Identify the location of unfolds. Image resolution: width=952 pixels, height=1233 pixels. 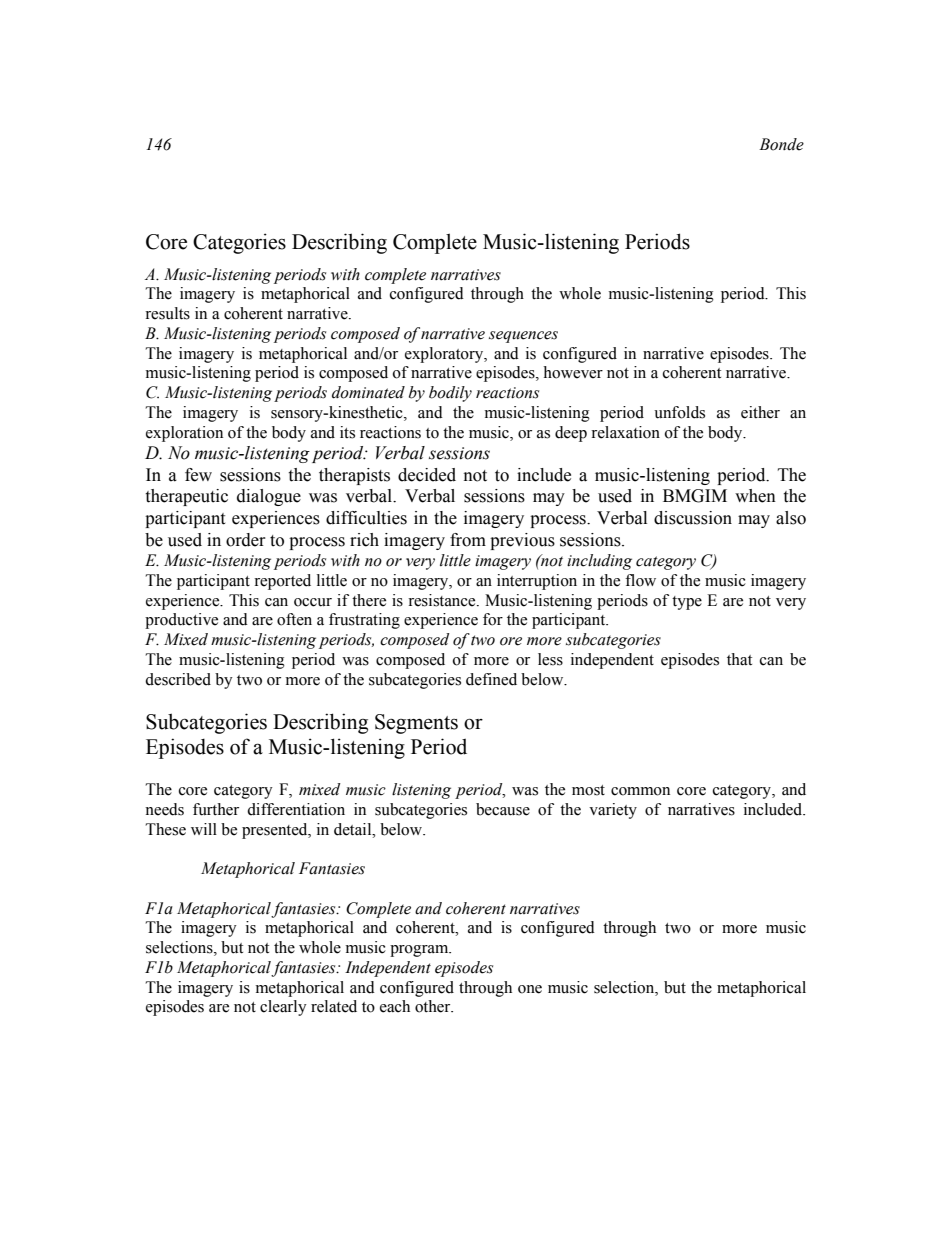
(679, 412).
